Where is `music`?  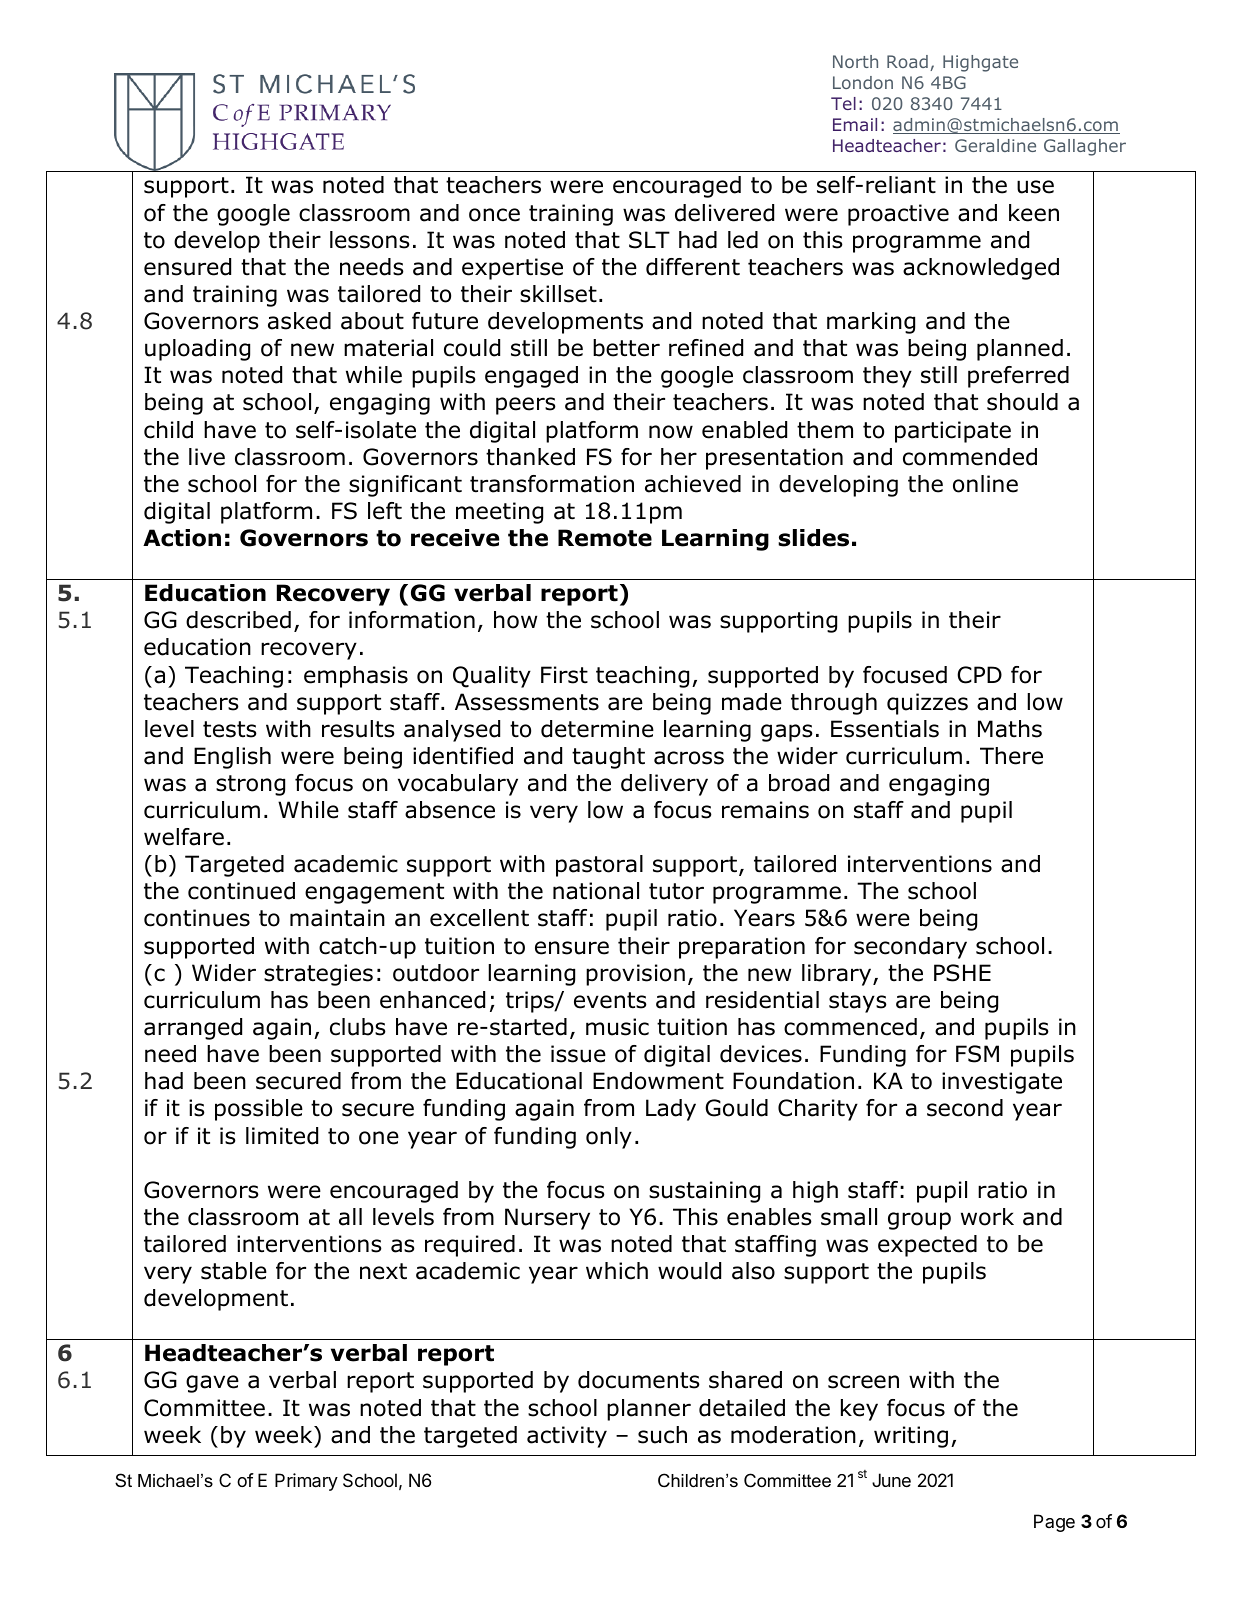
music is located at coordinates (617, 1027).
